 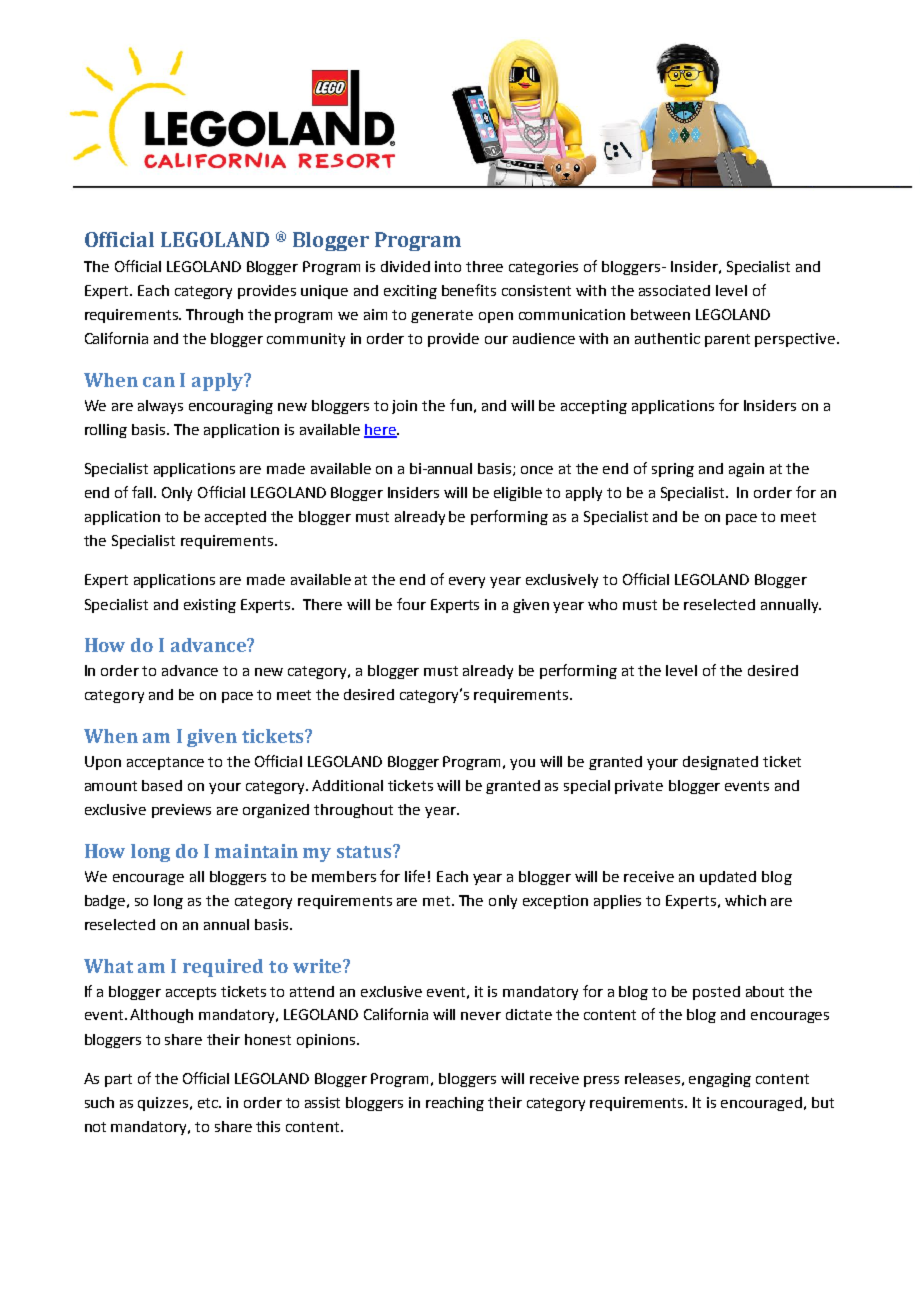 What do you see at coordinates (746, 470) in the image?
I see `again` at bounding box center [746, 470].
